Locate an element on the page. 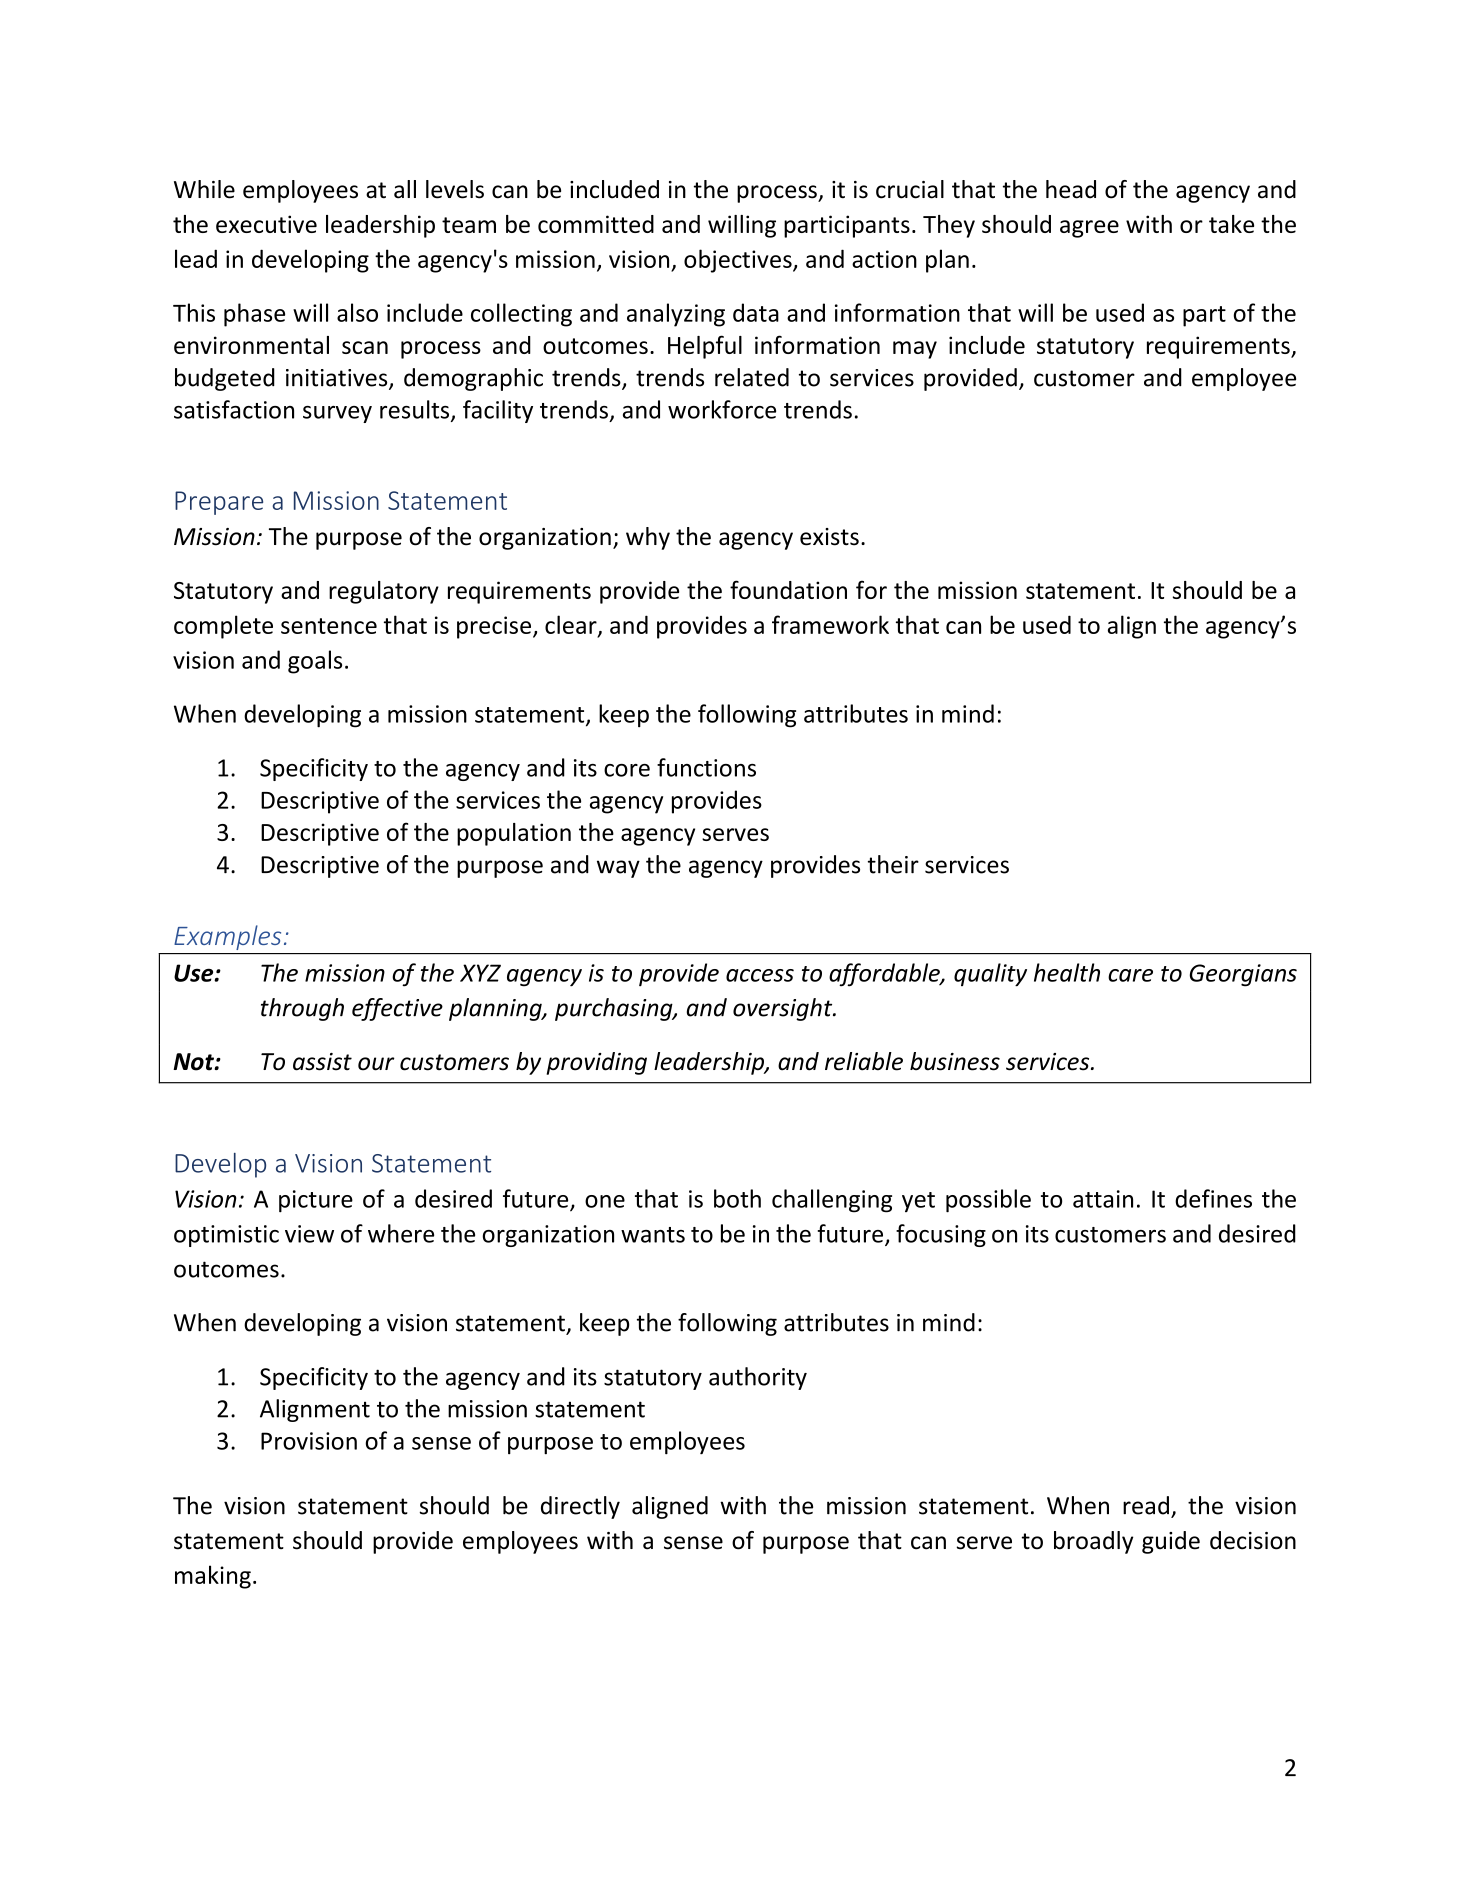 The height and width of the page is (1902, 1470). care is located at coordinates (1130, 975).
